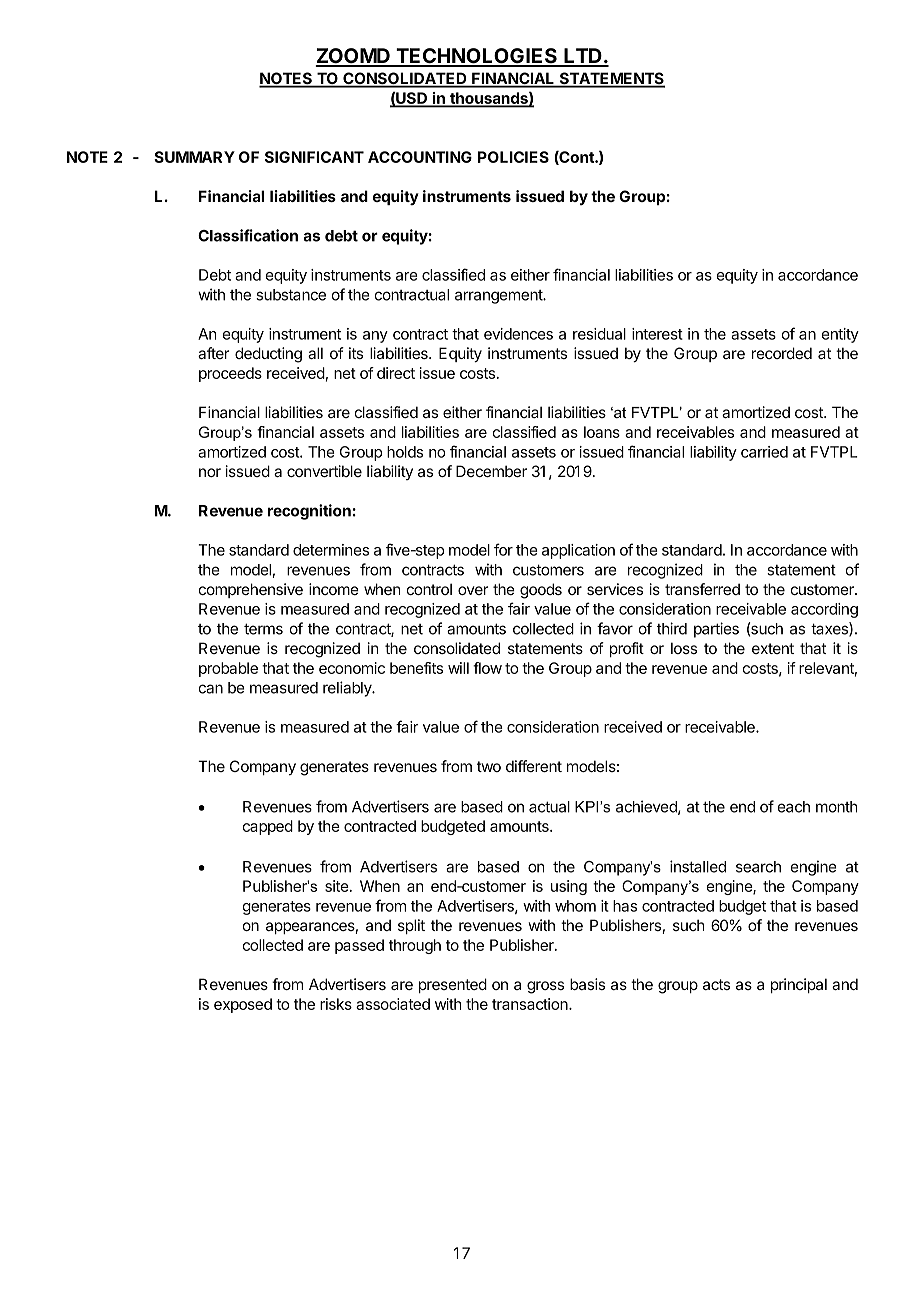 The width and height of the screenshot is (924, 1308). Describe the element at coordinates (513, 157) in the screenshot. I see `POLICIES` at that location.
